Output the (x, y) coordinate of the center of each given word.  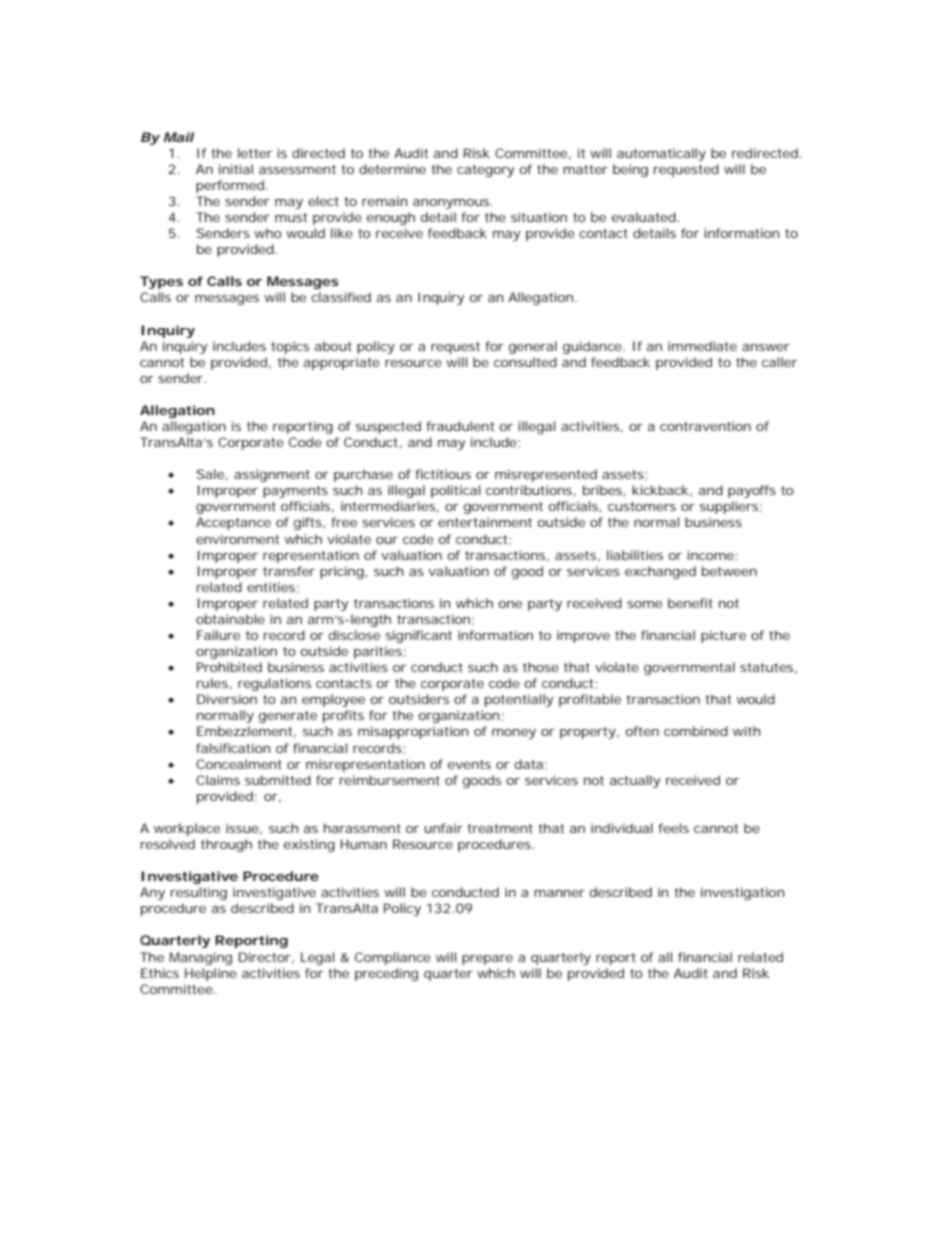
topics (290, 347)
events (469, 764)
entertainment (485, 522)
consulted (525, 362)
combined (696, 731)
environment (237, 539)
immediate (702, 346)
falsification (233, 748)
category (485, 171)
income (710, 555)
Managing (201, 958)
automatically (661, 154)
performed (230, 186)
